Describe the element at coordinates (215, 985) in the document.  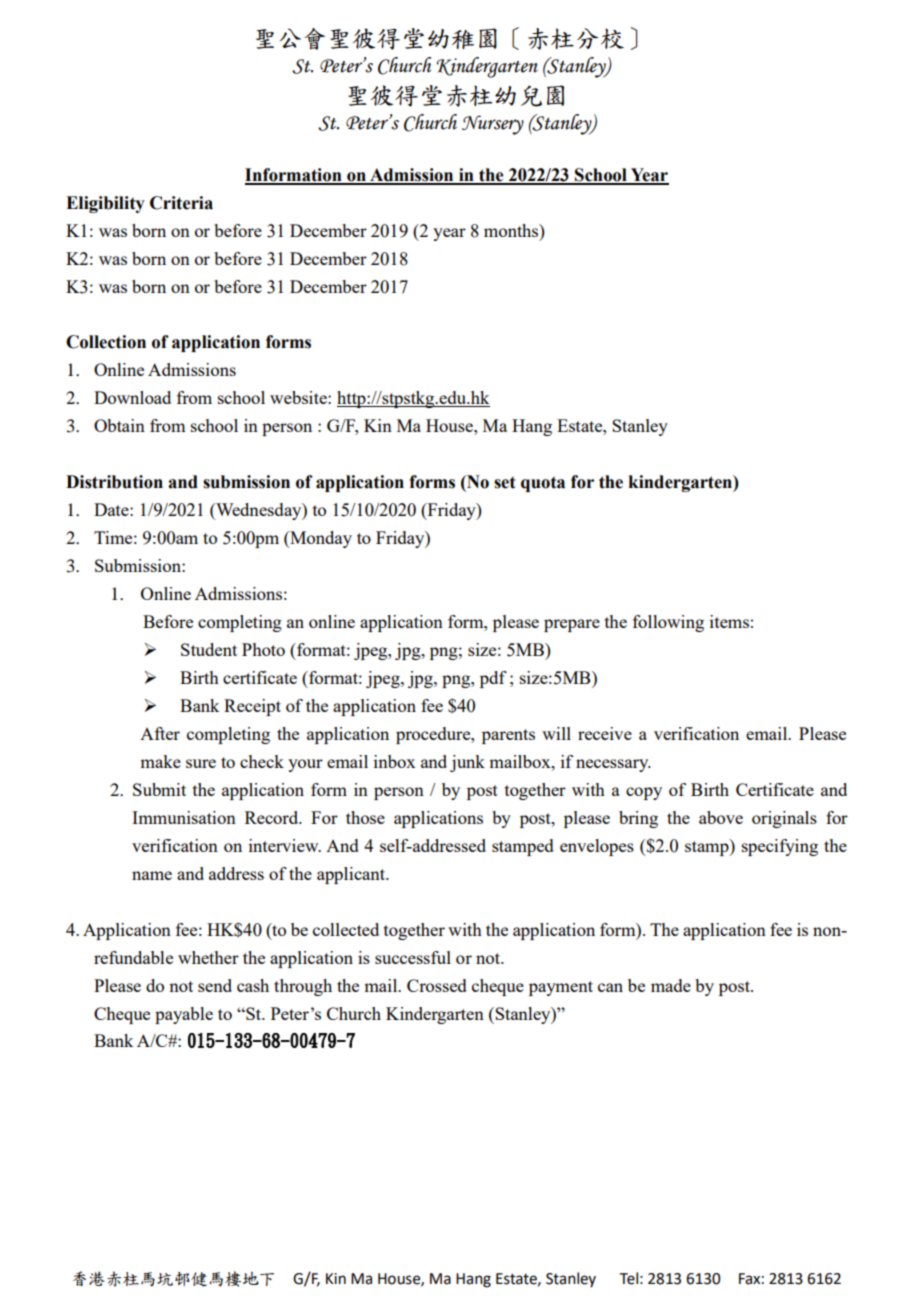
I see `send` at that location.
